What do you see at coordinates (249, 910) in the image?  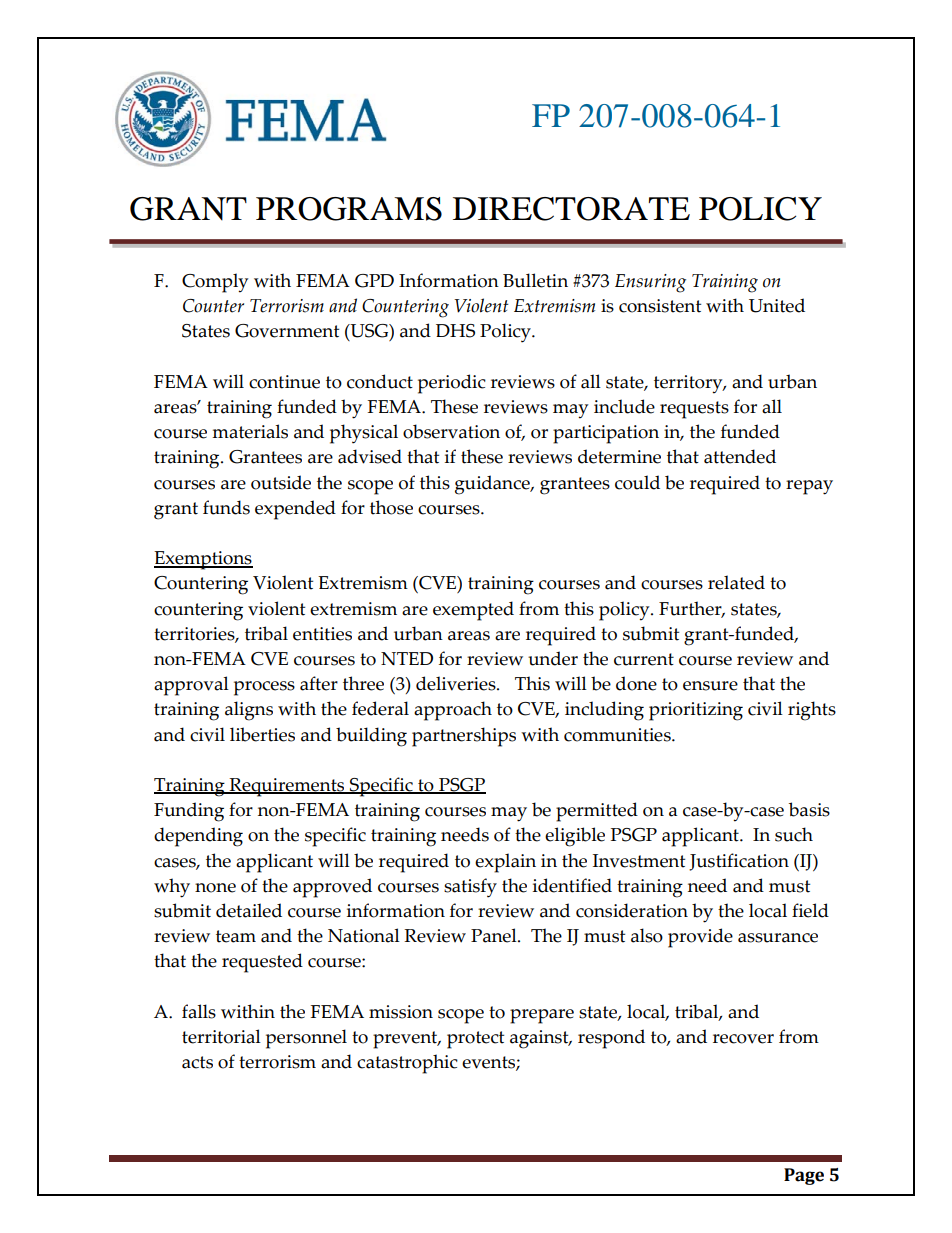 I see `detailed` at bounding box center [249, 910].
